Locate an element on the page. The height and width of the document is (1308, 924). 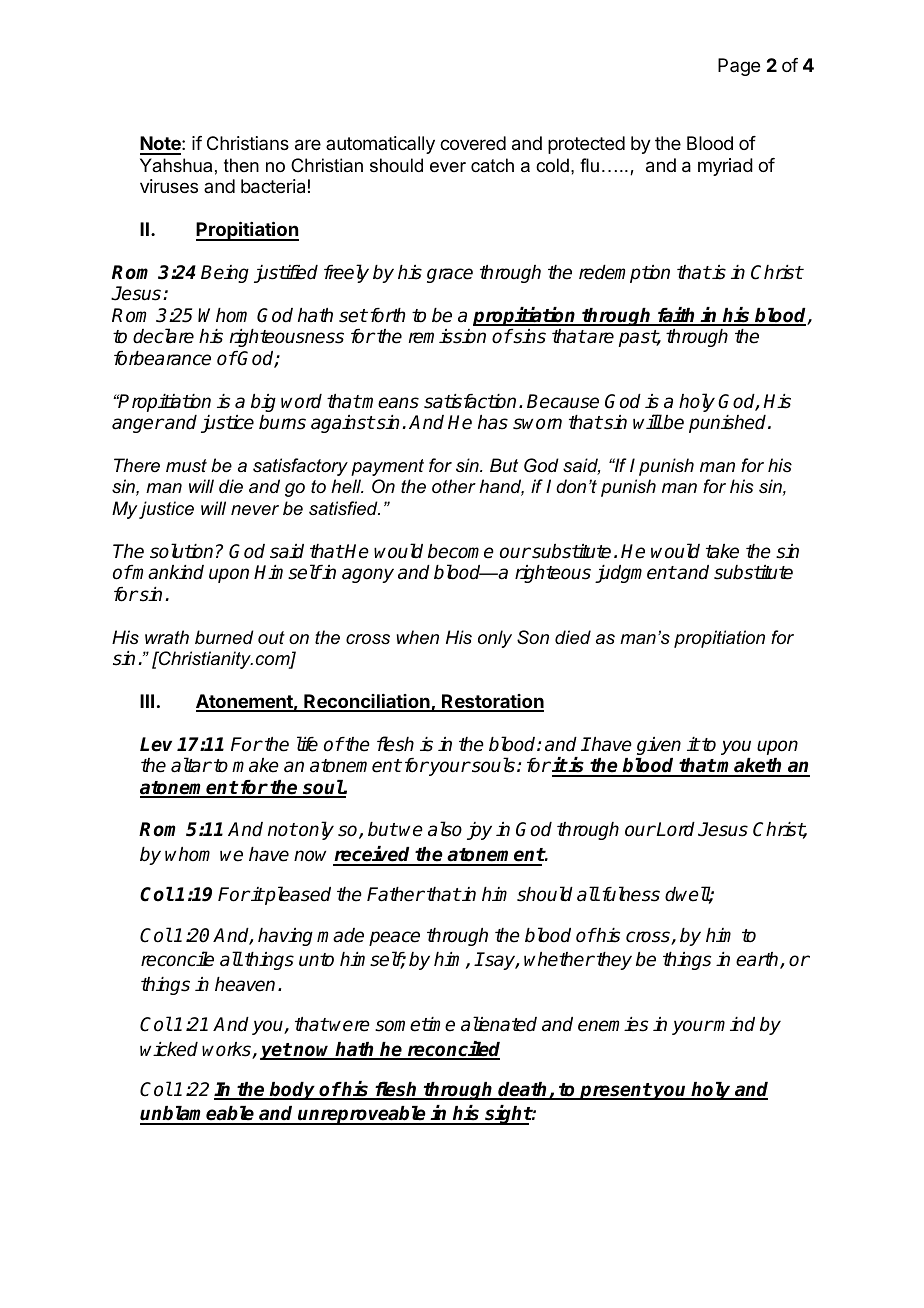
solution is located at coordinates (181, 551).
